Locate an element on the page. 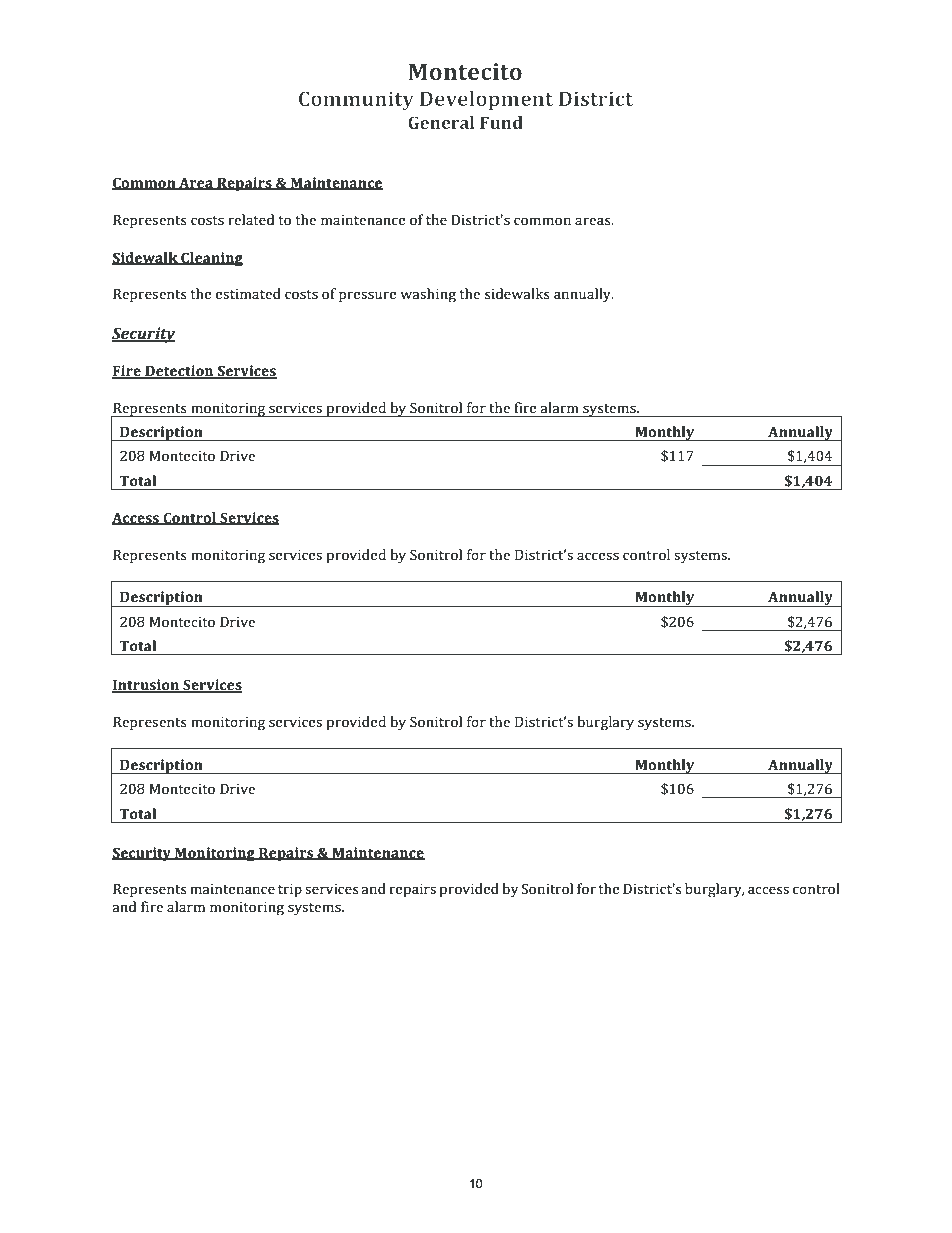 This document has width=952, height=1233. related is located at coordinates (251, 219).
